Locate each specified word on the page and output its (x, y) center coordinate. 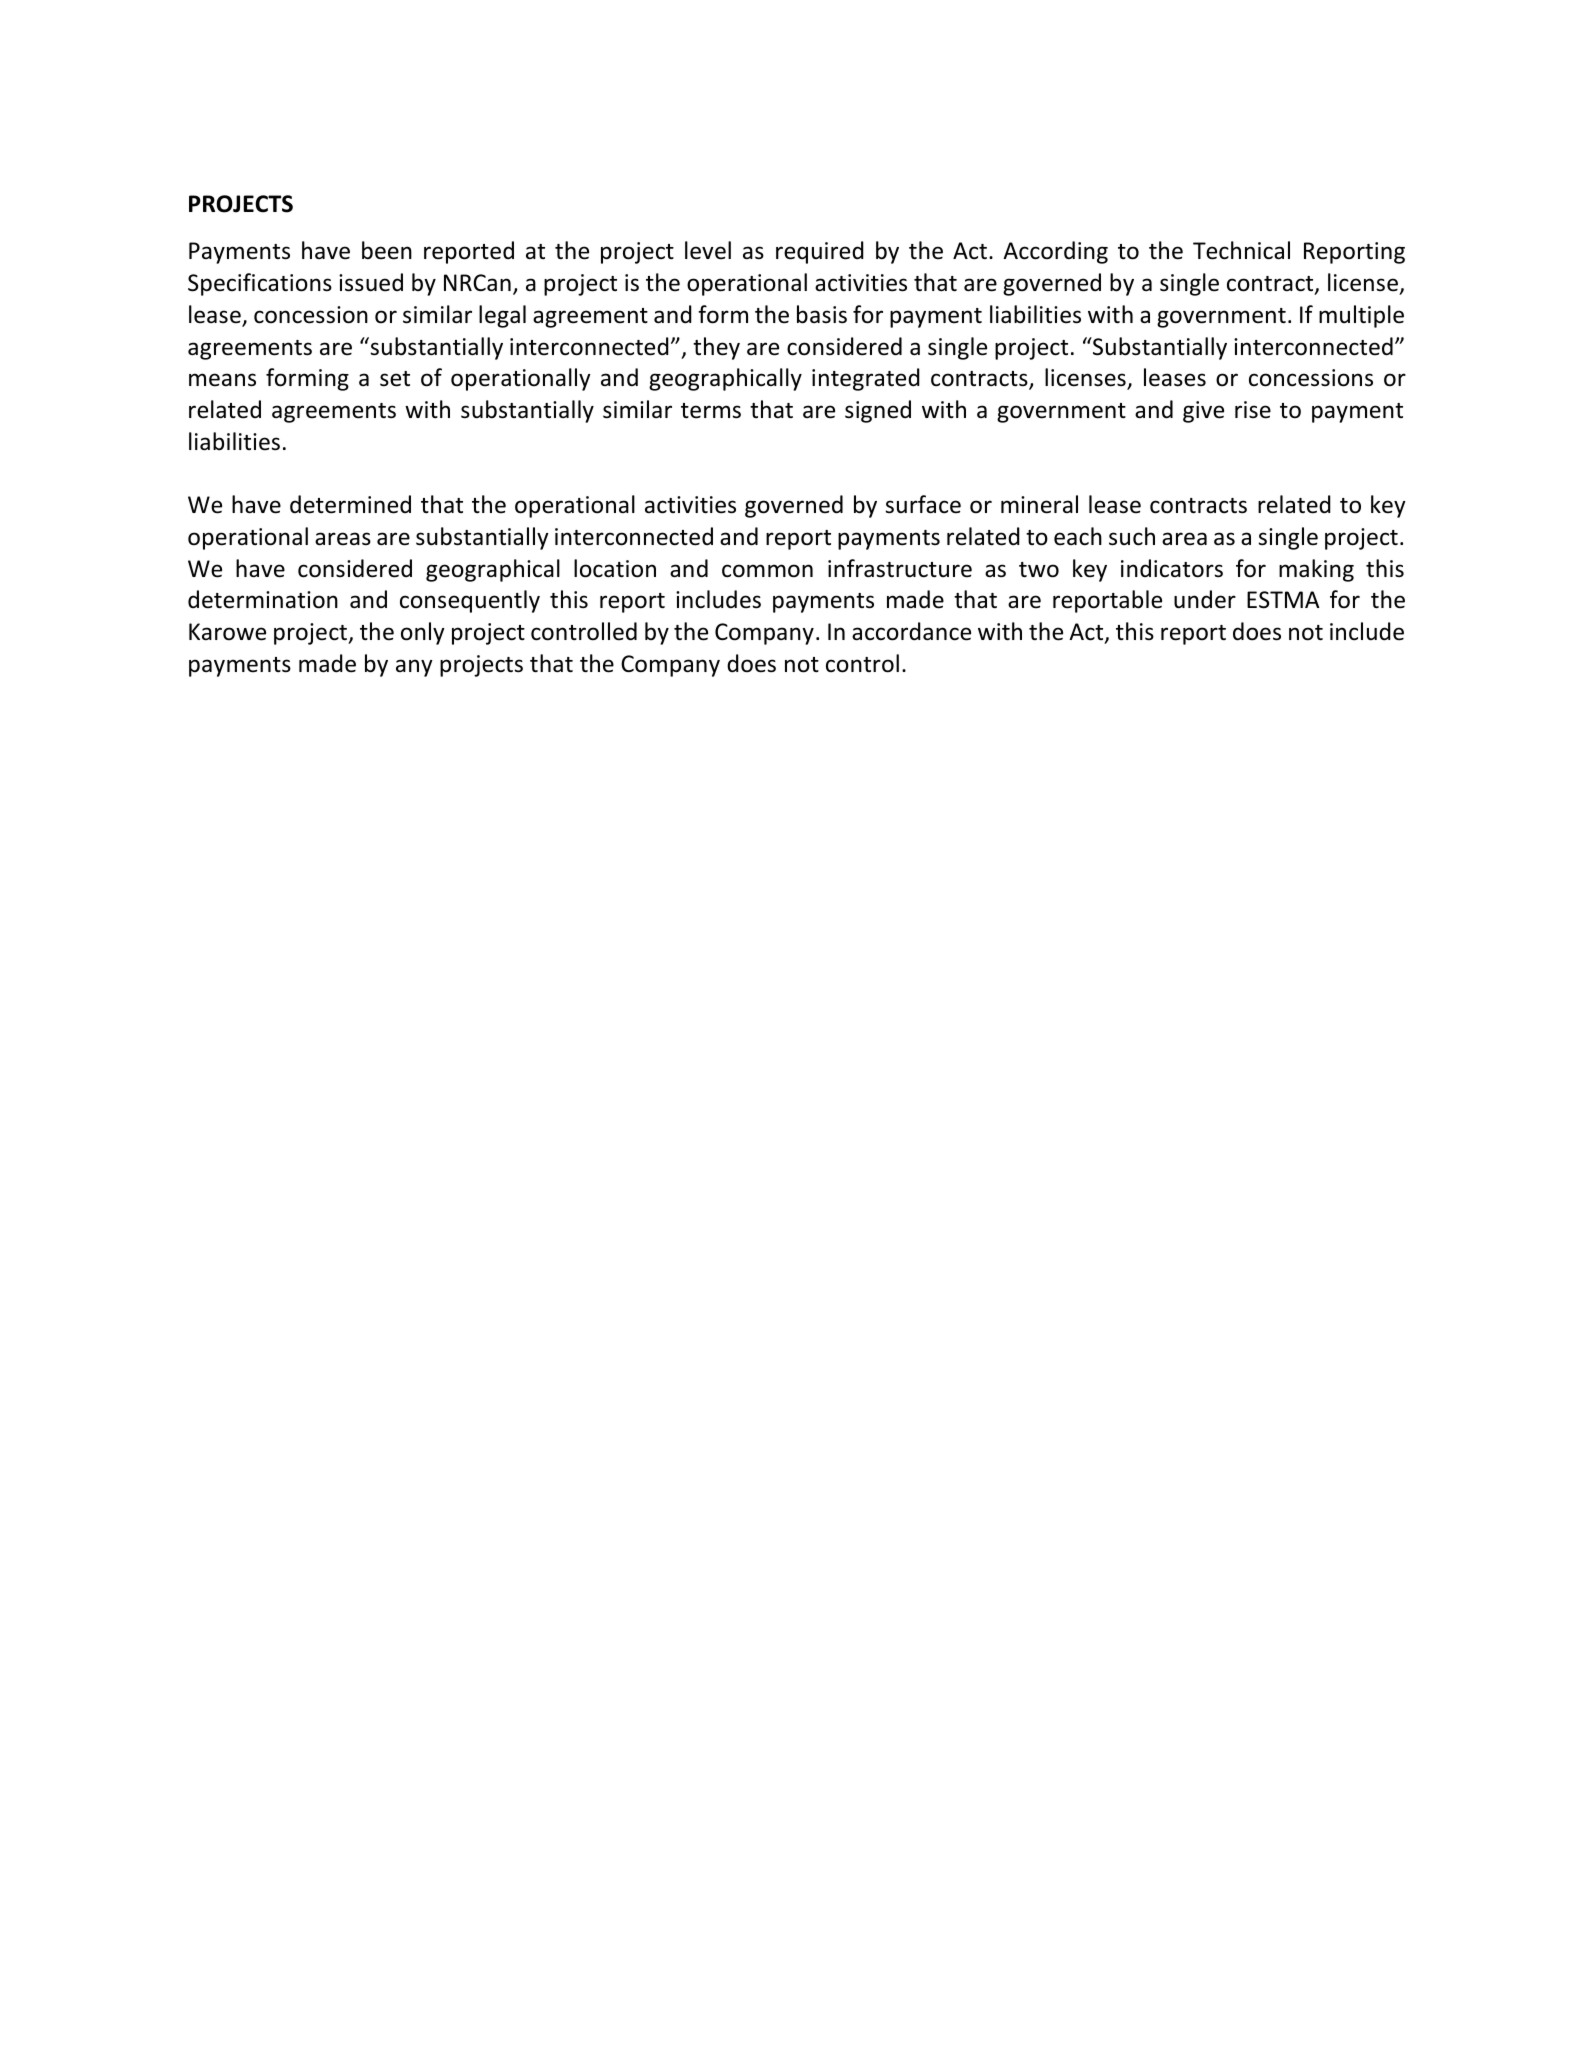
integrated (866, 379)
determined (350, 504)
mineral (1039, 504)
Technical (1241, 250)
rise (1253, 410)
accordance (911, 631)
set (395, 379)
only (423, 633)
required (820, 252)
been (387, 250)
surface (923, 504)
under (1205, 599)
